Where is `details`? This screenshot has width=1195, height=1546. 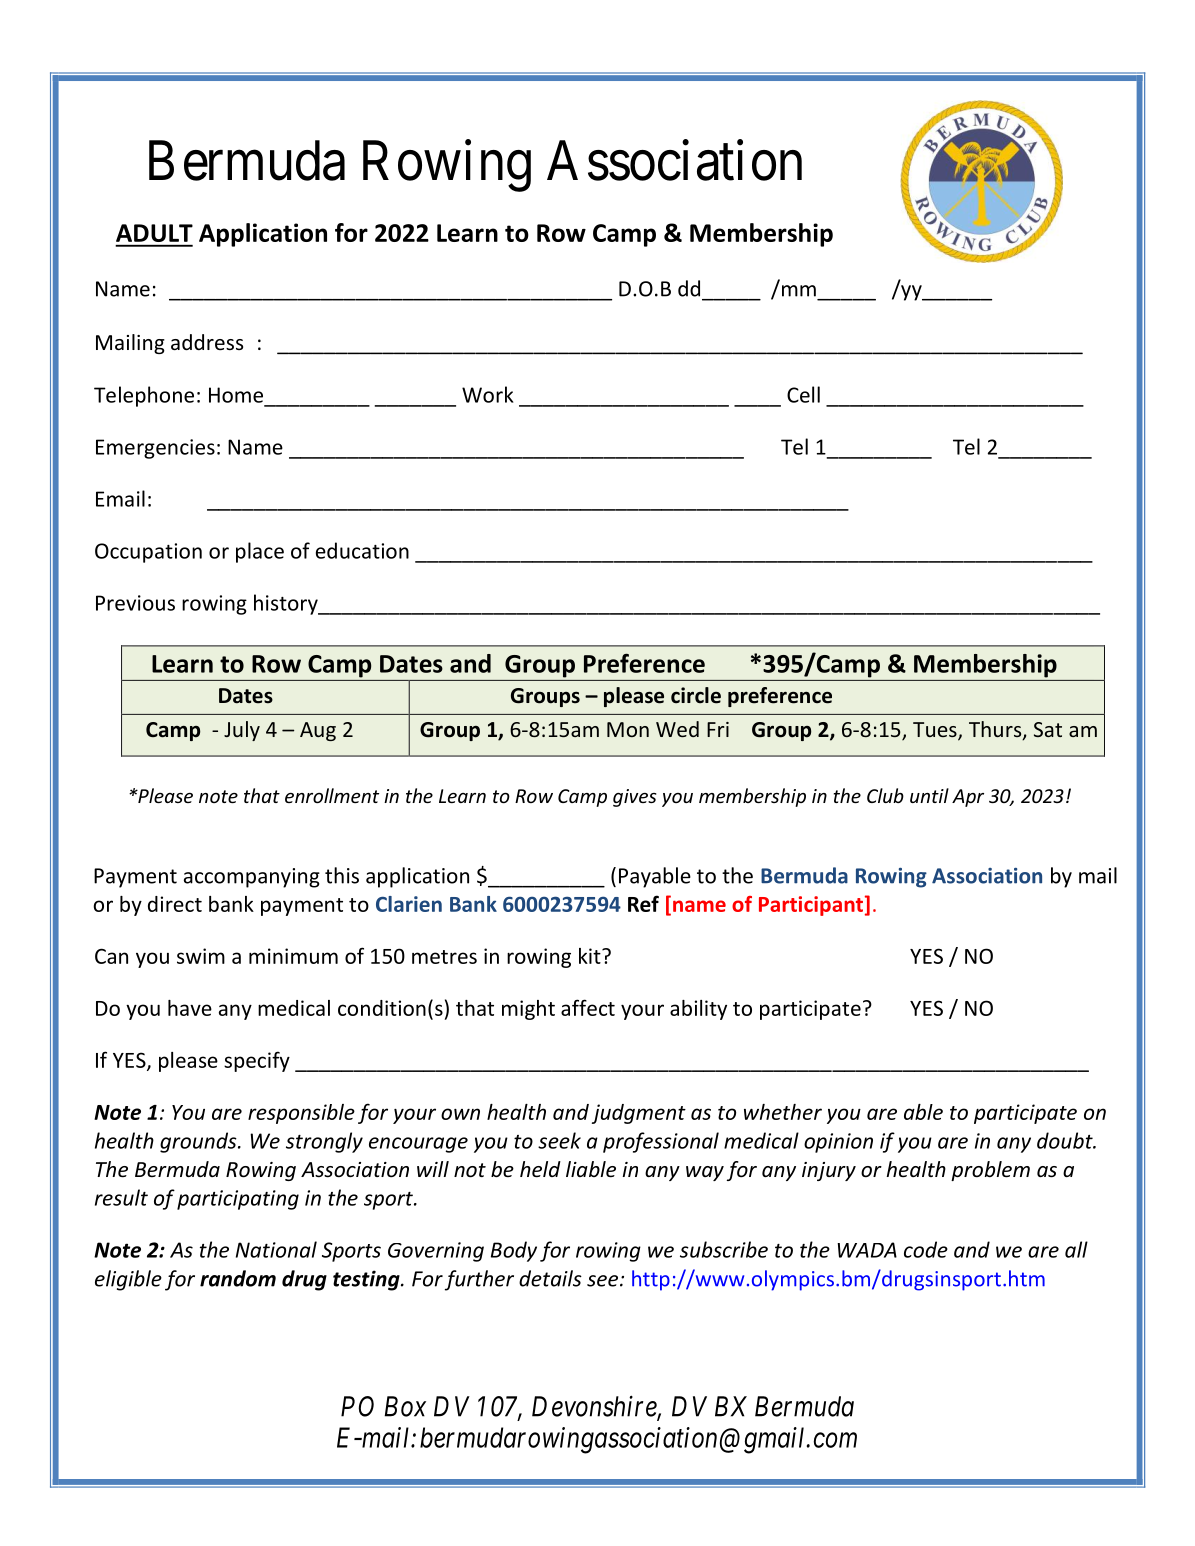 details is located at coordinates (550, 1278).
